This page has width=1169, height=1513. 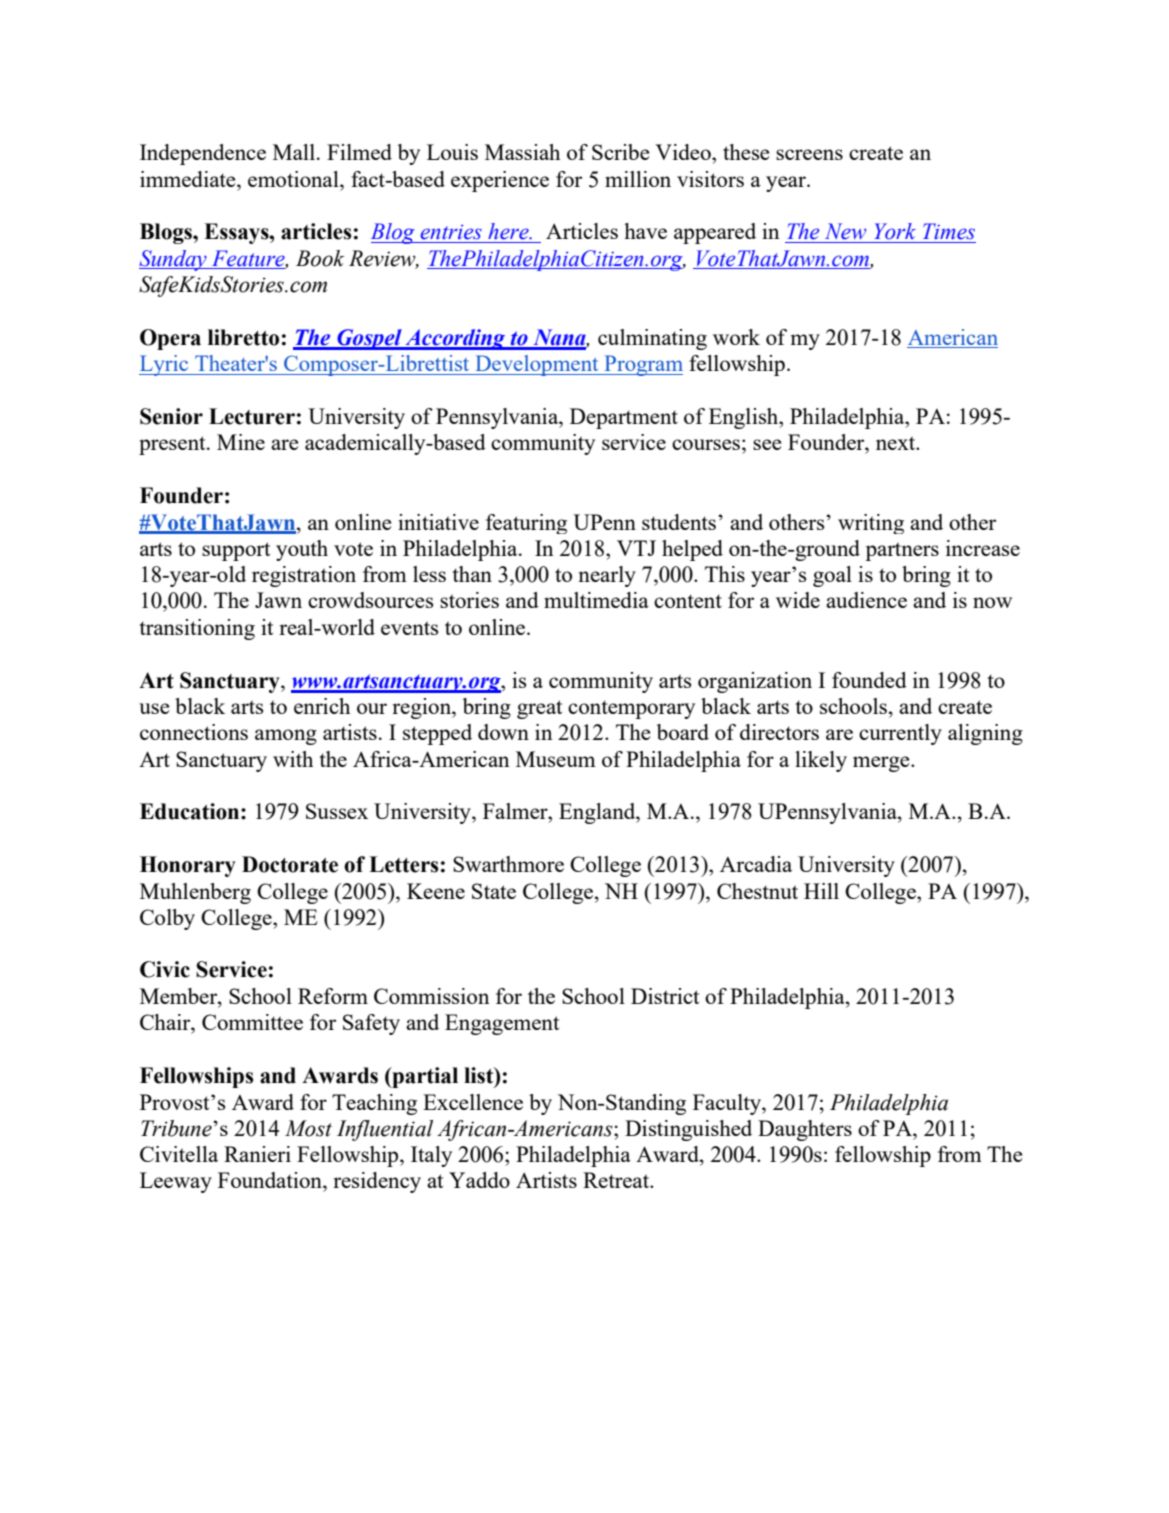 What do you see at coordinates (607, 576) in the page?
I see `nearly` at bounding box center [607, 576].
